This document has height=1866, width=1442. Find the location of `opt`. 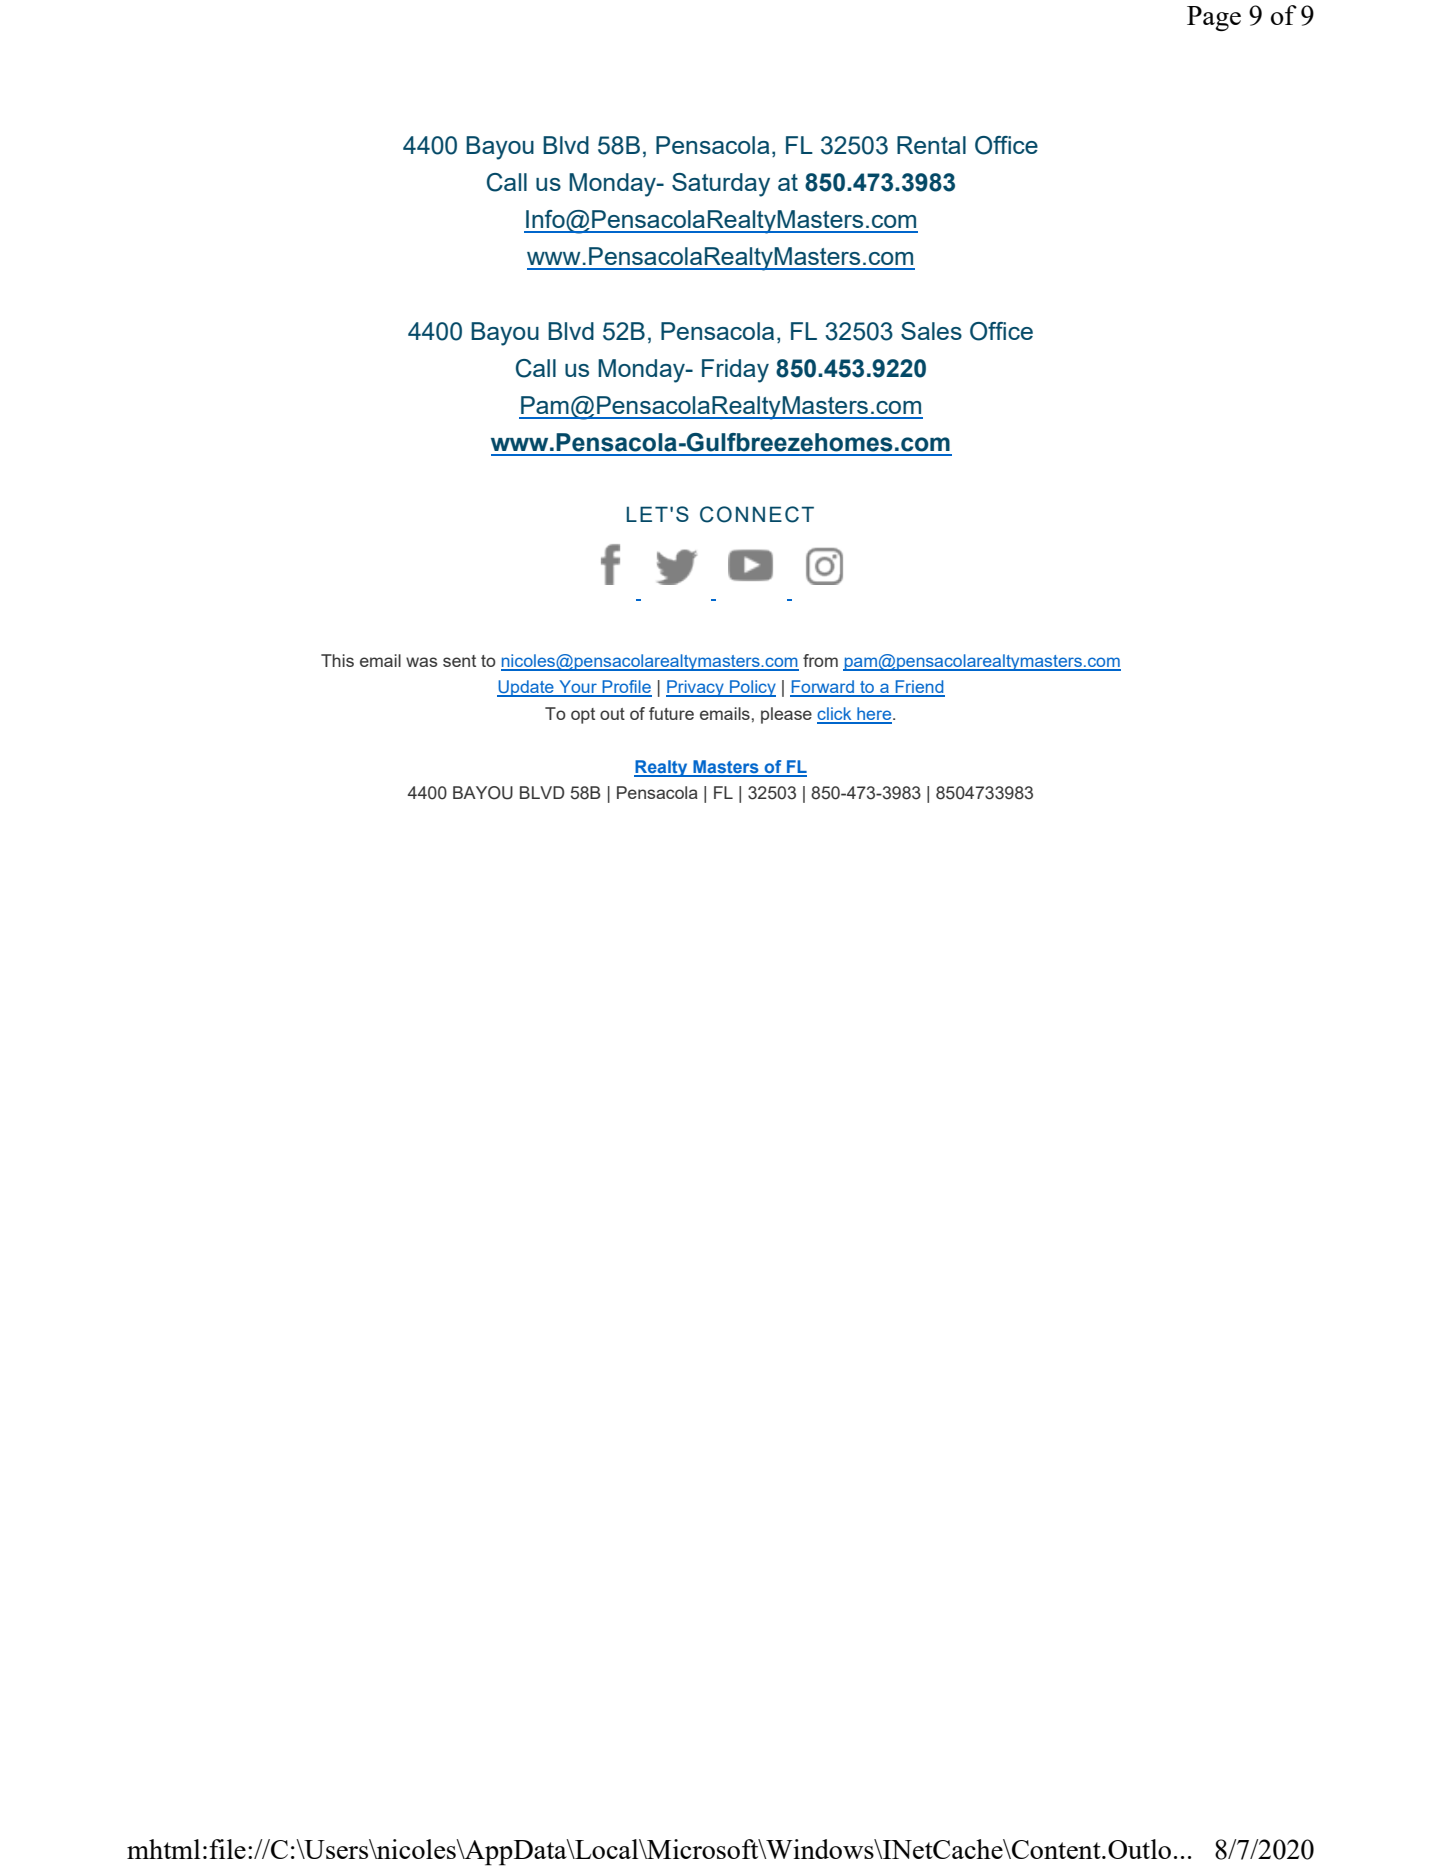

opt is located at coordinates (583, 716).
